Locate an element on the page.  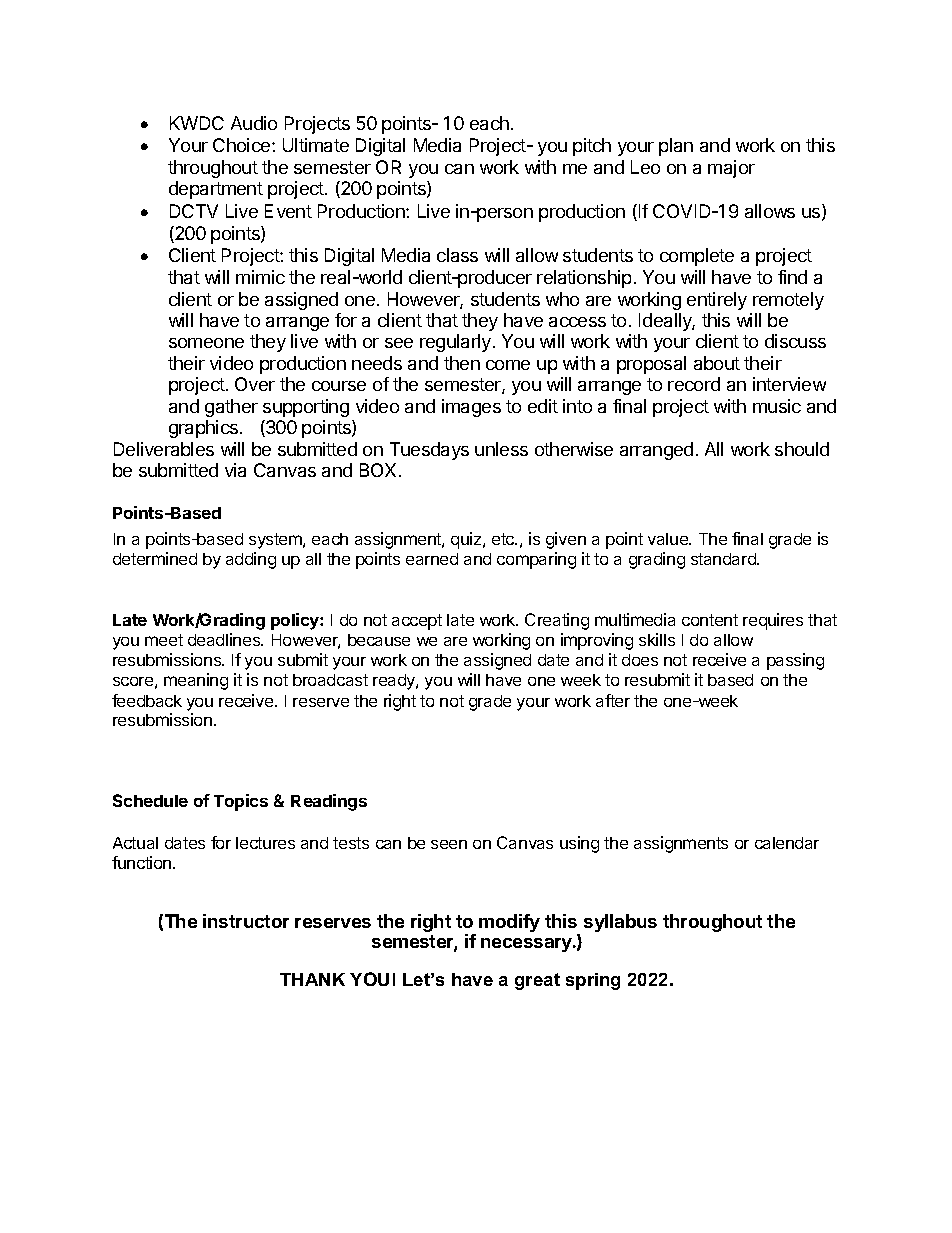
syllabus is located at coordinates (620, 923).
